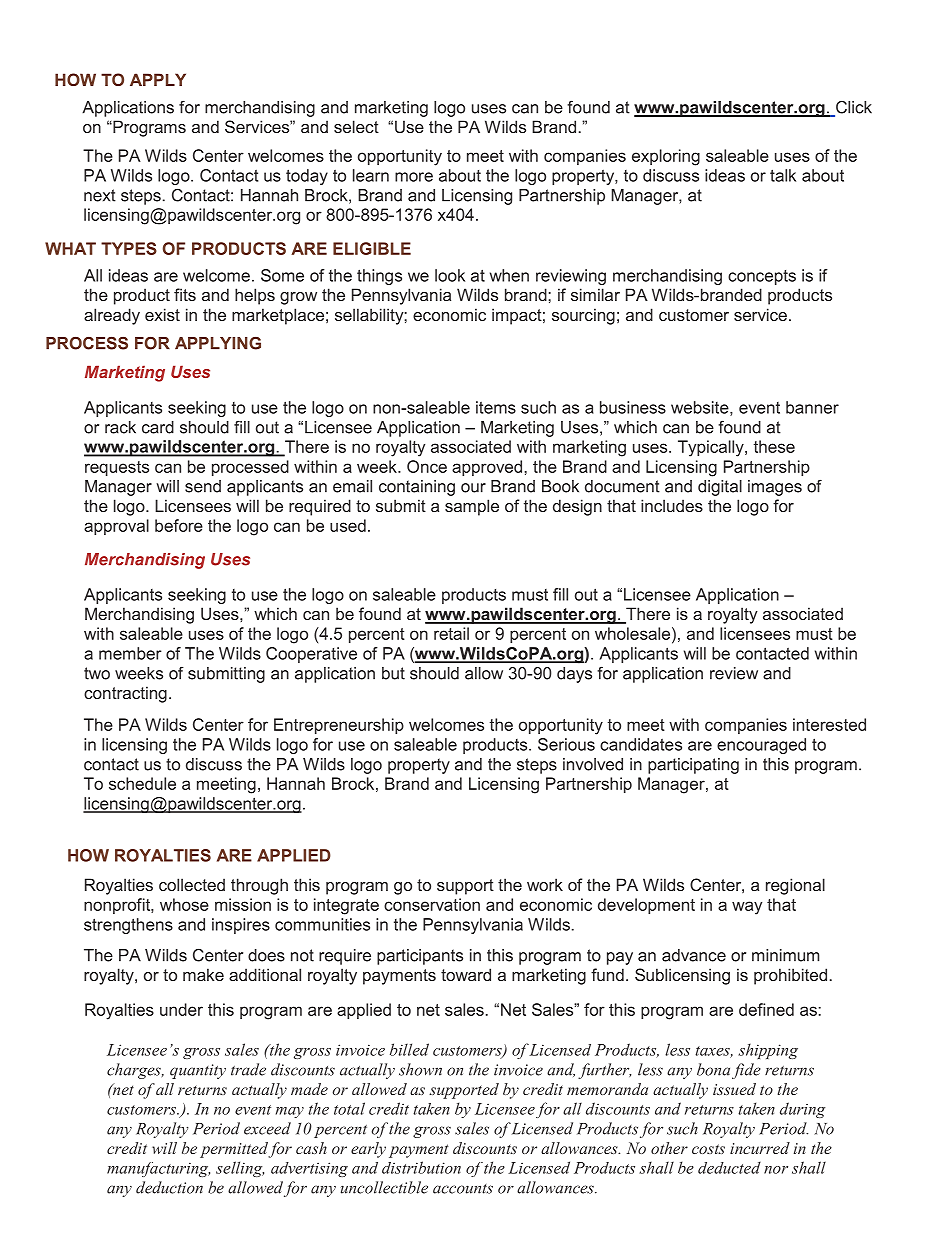 The image size is (952, 1233). What do you see at coordinates (421, 1167) in the image?
I see `distribution` at bounding box center [421, 1167].
